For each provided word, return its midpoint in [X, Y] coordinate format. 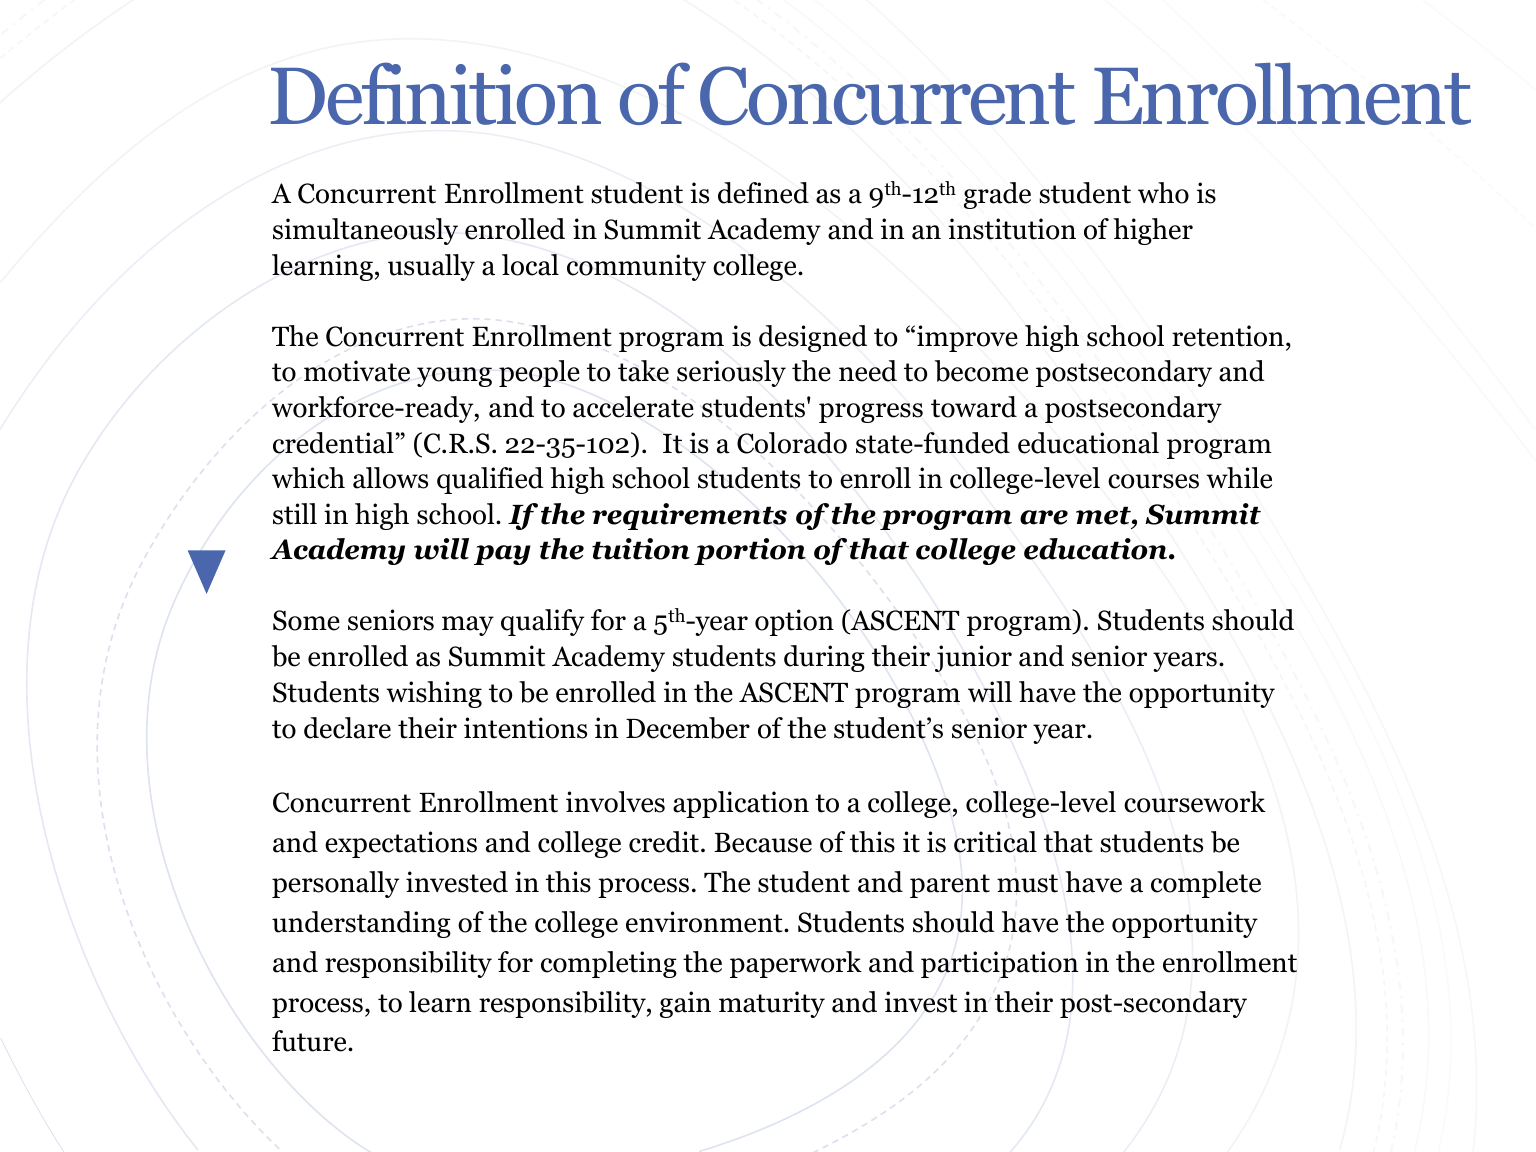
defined [763, 193]
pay [502, 555]
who [1163, 193]
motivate [357, 371]
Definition [436, 93]
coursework [1195, 802]
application [741, 804]
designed [813, 338]
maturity [772, 1004]
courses [1153, 481]
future [310, 1041]
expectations [401, 844]
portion [750, 551]
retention [1228, 336]
